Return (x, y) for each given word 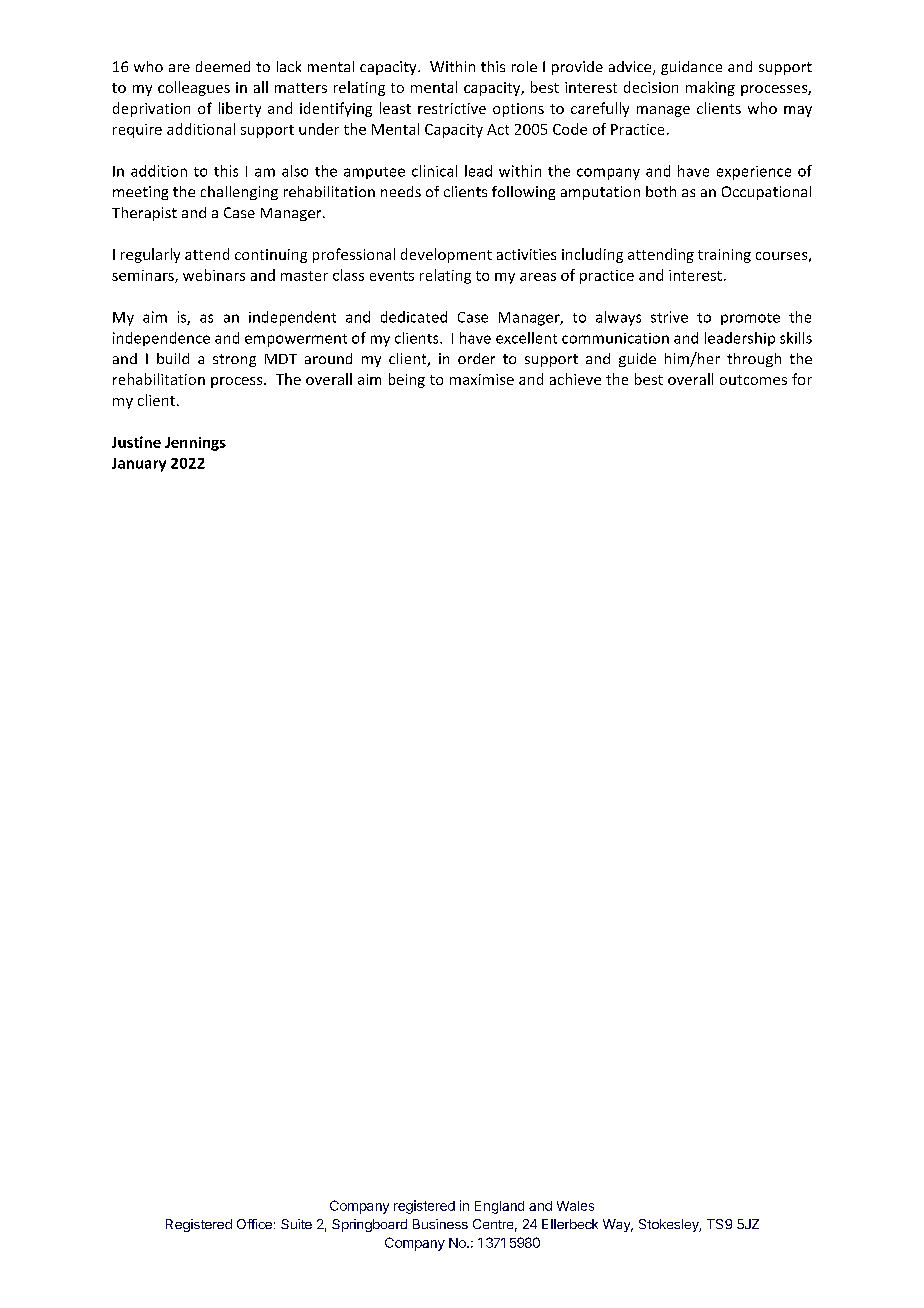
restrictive (452, 108)
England (499, 1207)
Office (254, 1224)
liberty (240, 109)
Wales (575, 1206)
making (710, 88)
